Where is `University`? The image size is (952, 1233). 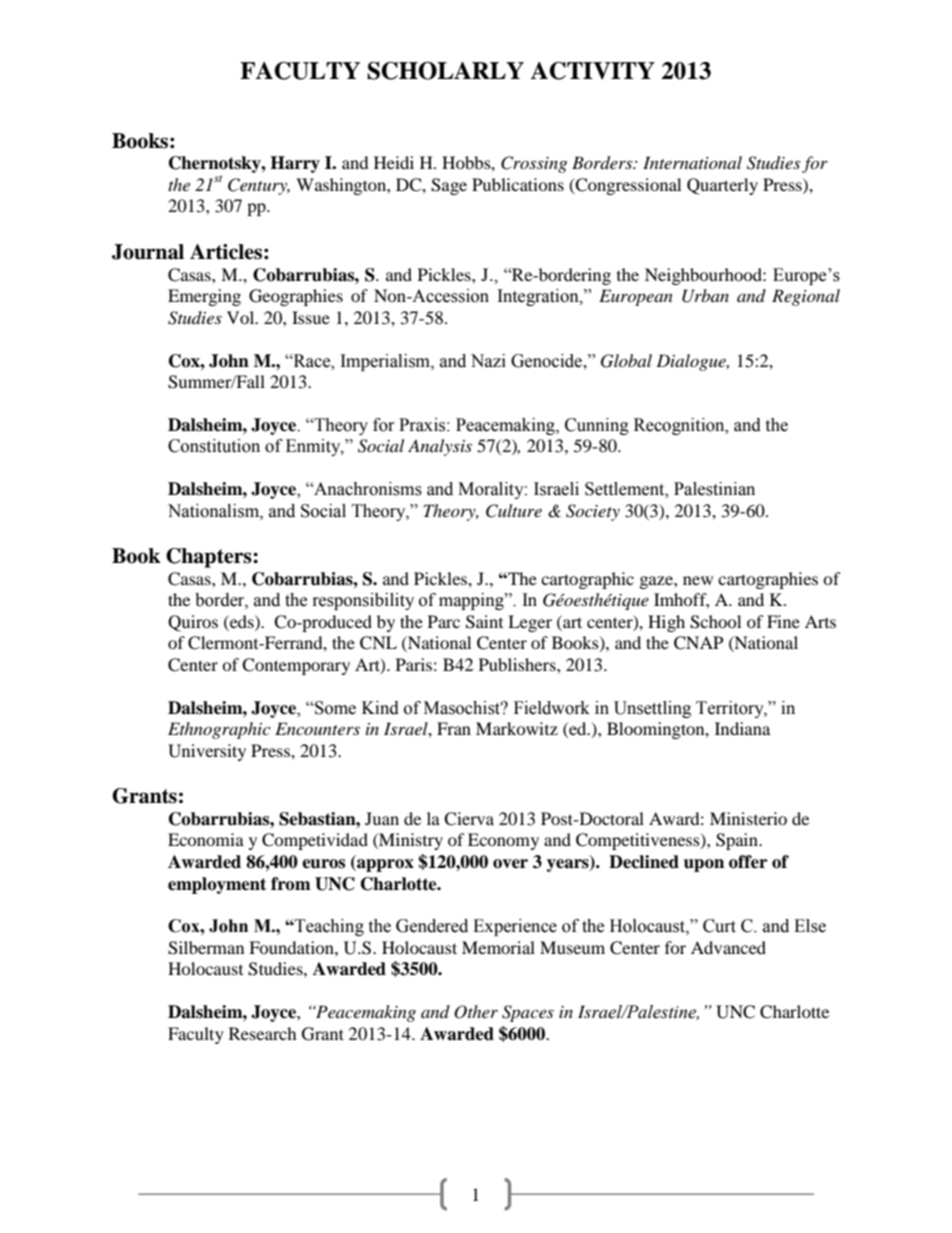 University is located at coordinates (207, 752).
